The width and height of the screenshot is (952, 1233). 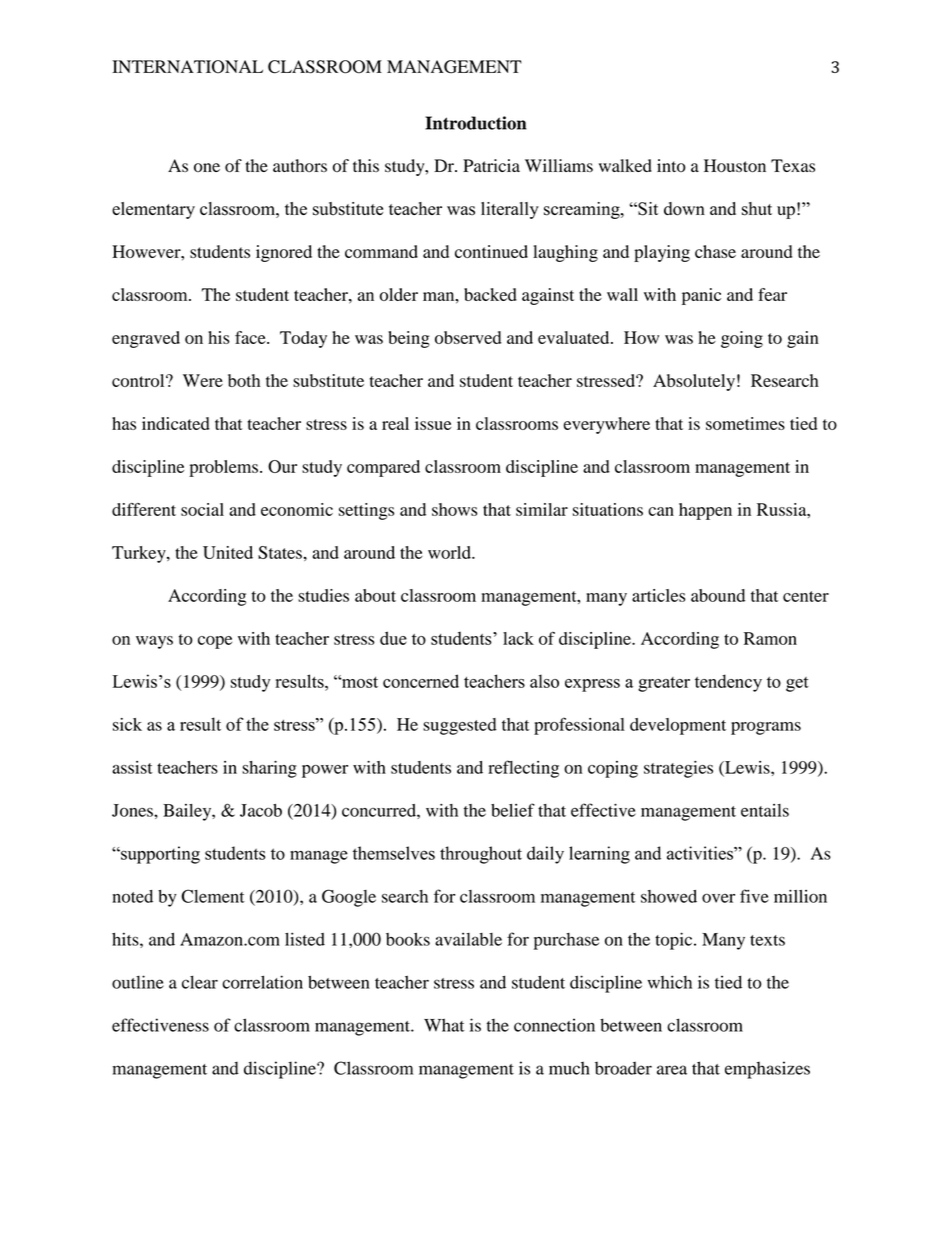 What do you see at coordinates (200, 982) in the screenshot?
I see `clear` at bounding box center [200, 982].
